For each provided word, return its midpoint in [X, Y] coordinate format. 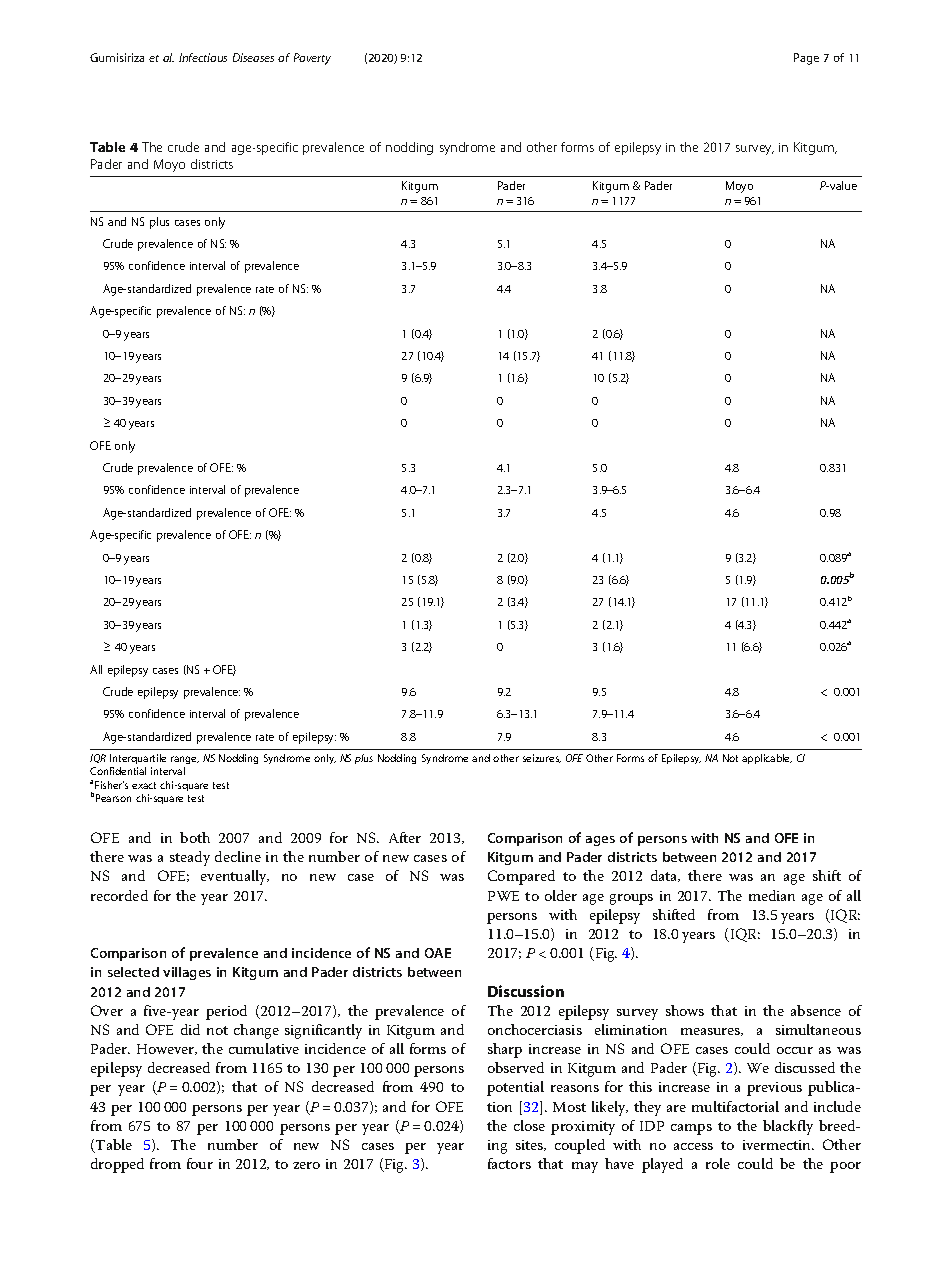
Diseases [253, 57]
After [405, 837]
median [772, 895]
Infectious [203, 57]
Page [806, 59]
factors [509, 1163]
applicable [767, 759]
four [200, 1163]
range [185, 760]
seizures [542, 758]
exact [144, 785]
